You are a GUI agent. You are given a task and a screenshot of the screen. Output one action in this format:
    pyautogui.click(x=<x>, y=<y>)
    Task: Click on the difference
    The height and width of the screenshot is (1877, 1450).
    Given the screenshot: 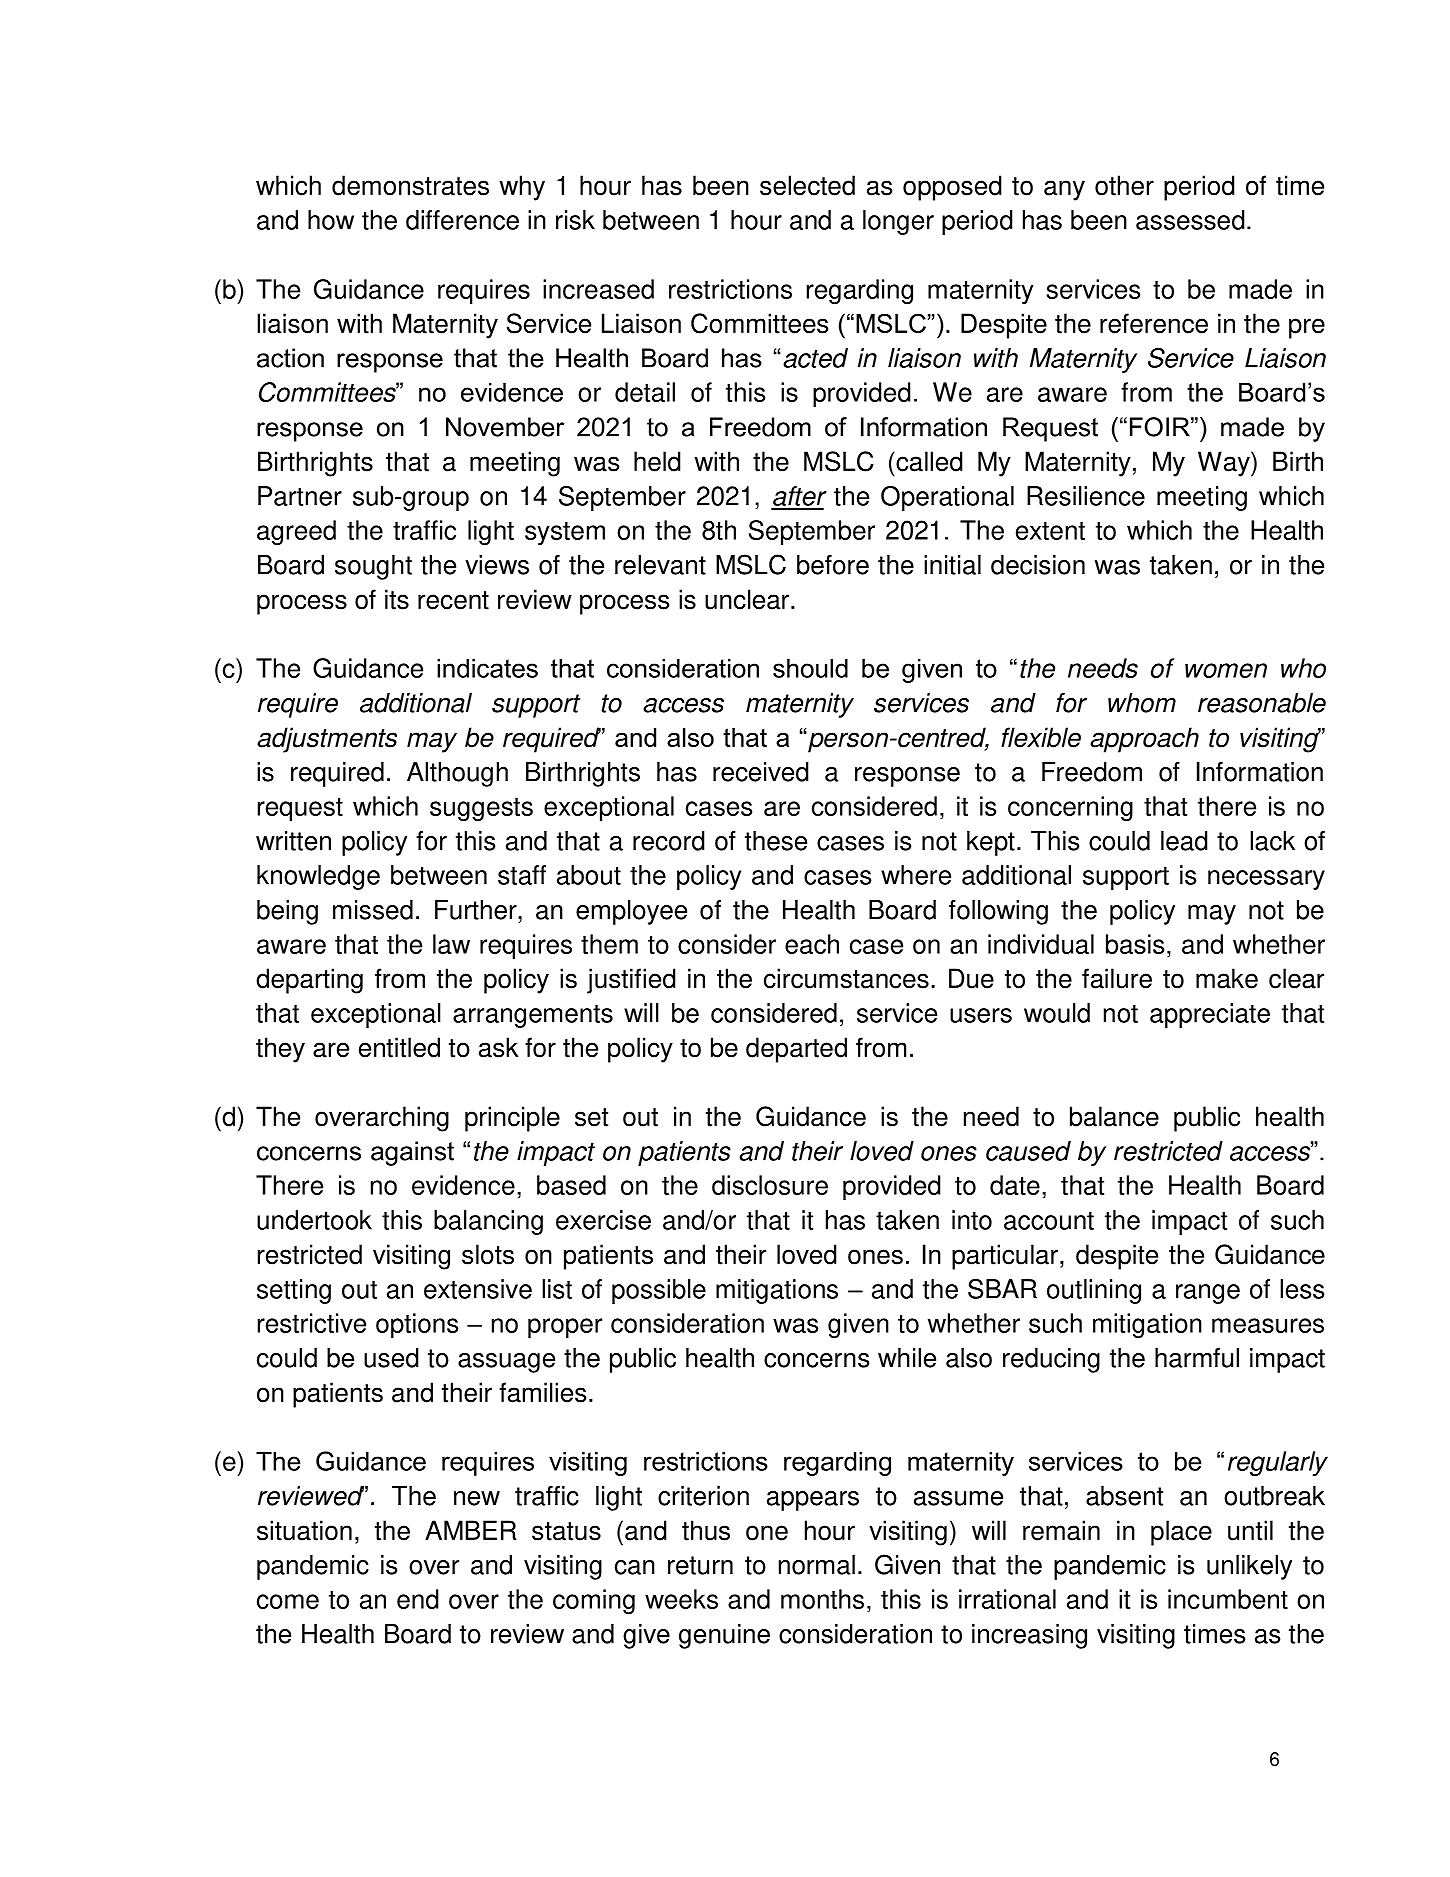 What is the action you would take?
    pyautogui.click(x=462, y=220)
